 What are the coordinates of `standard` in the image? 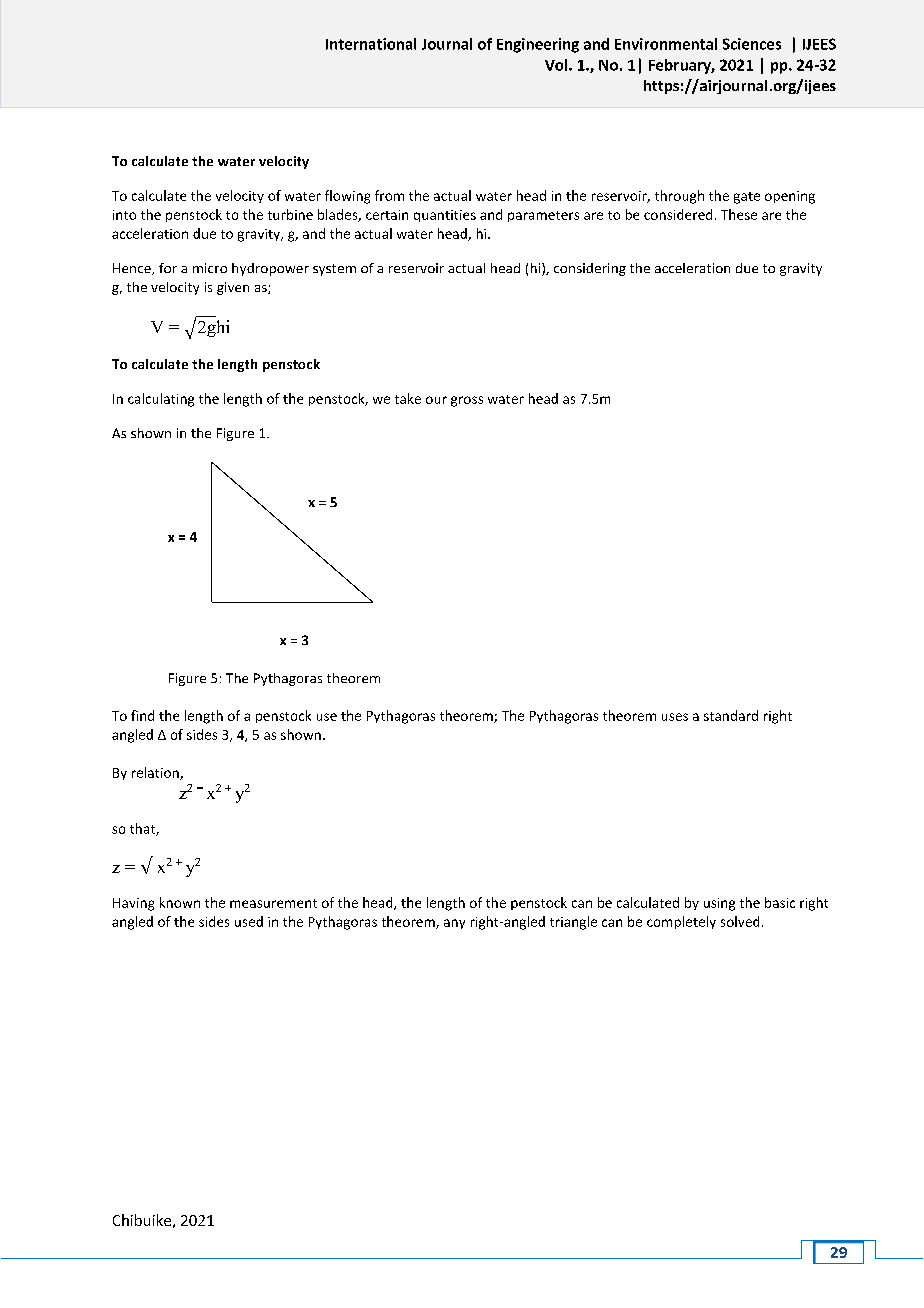 It's located at (731, 715).
